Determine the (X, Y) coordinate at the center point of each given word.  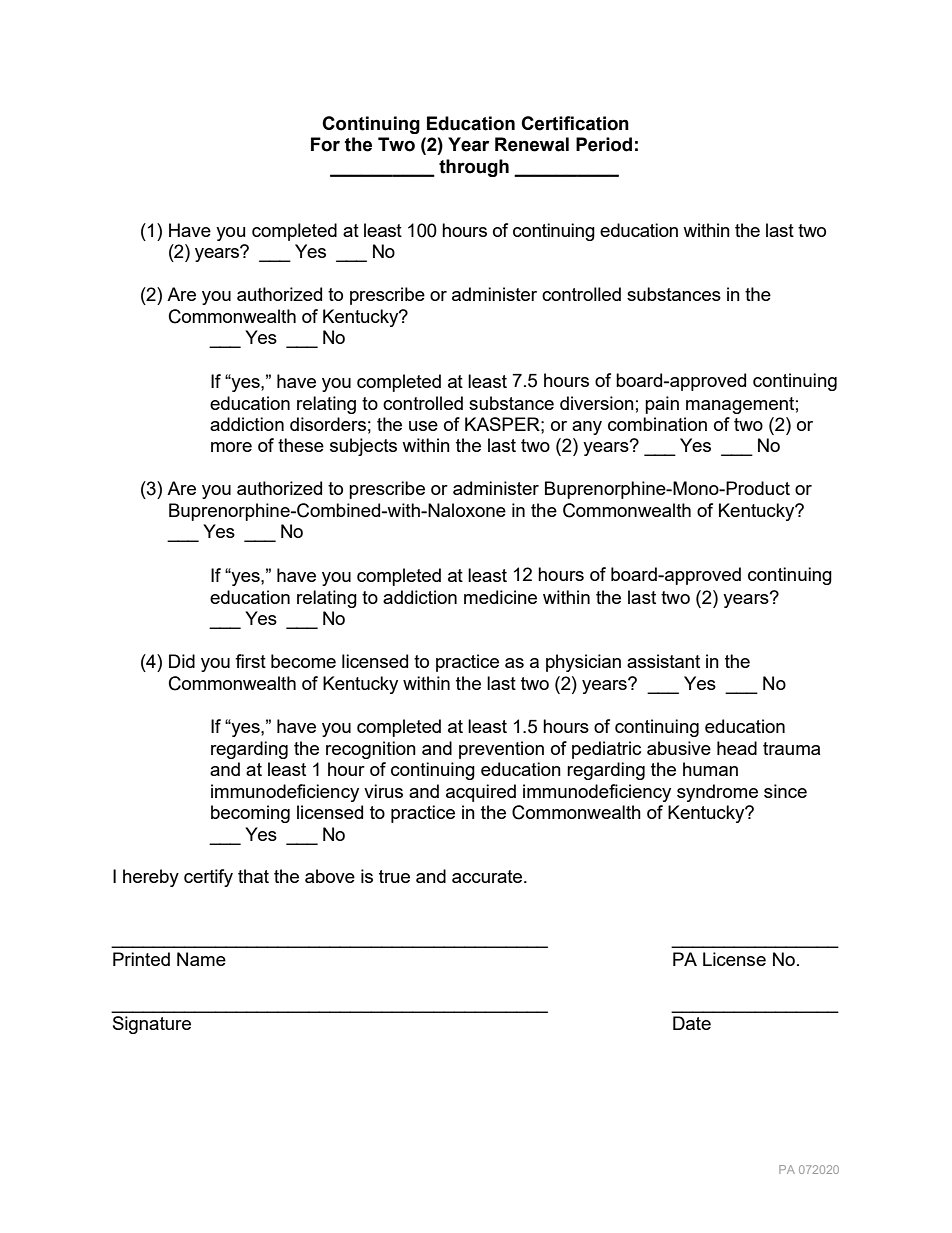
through (474, 168)
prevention (501, 750)
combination (657, 424)
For (325, 144)
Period (604, 144)
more (231, 447)
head (737, 748)
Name (201, 959)
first (250, 661)
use (423, 426)
